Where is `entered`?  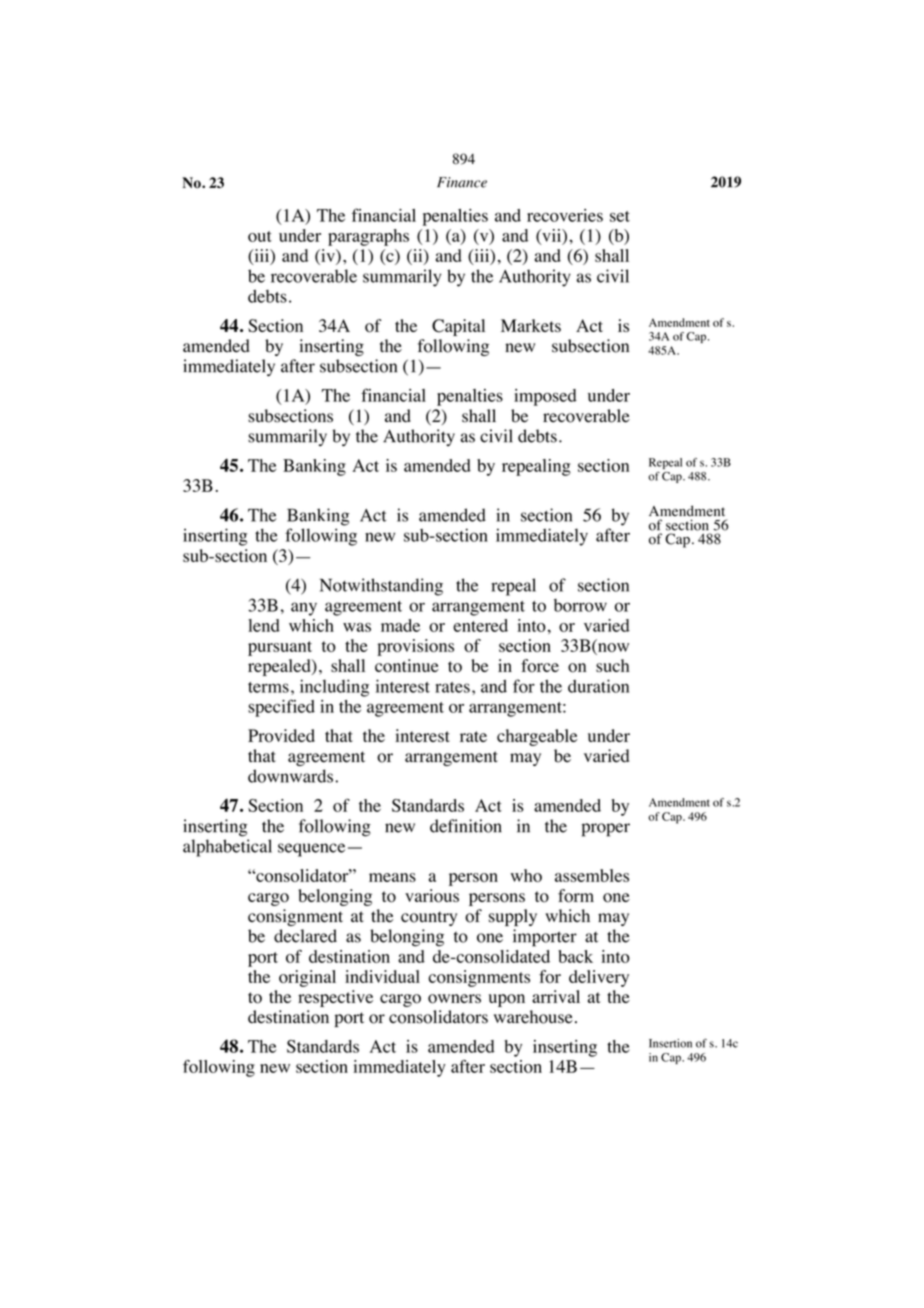 entered is located at coordinates (480, 625).
